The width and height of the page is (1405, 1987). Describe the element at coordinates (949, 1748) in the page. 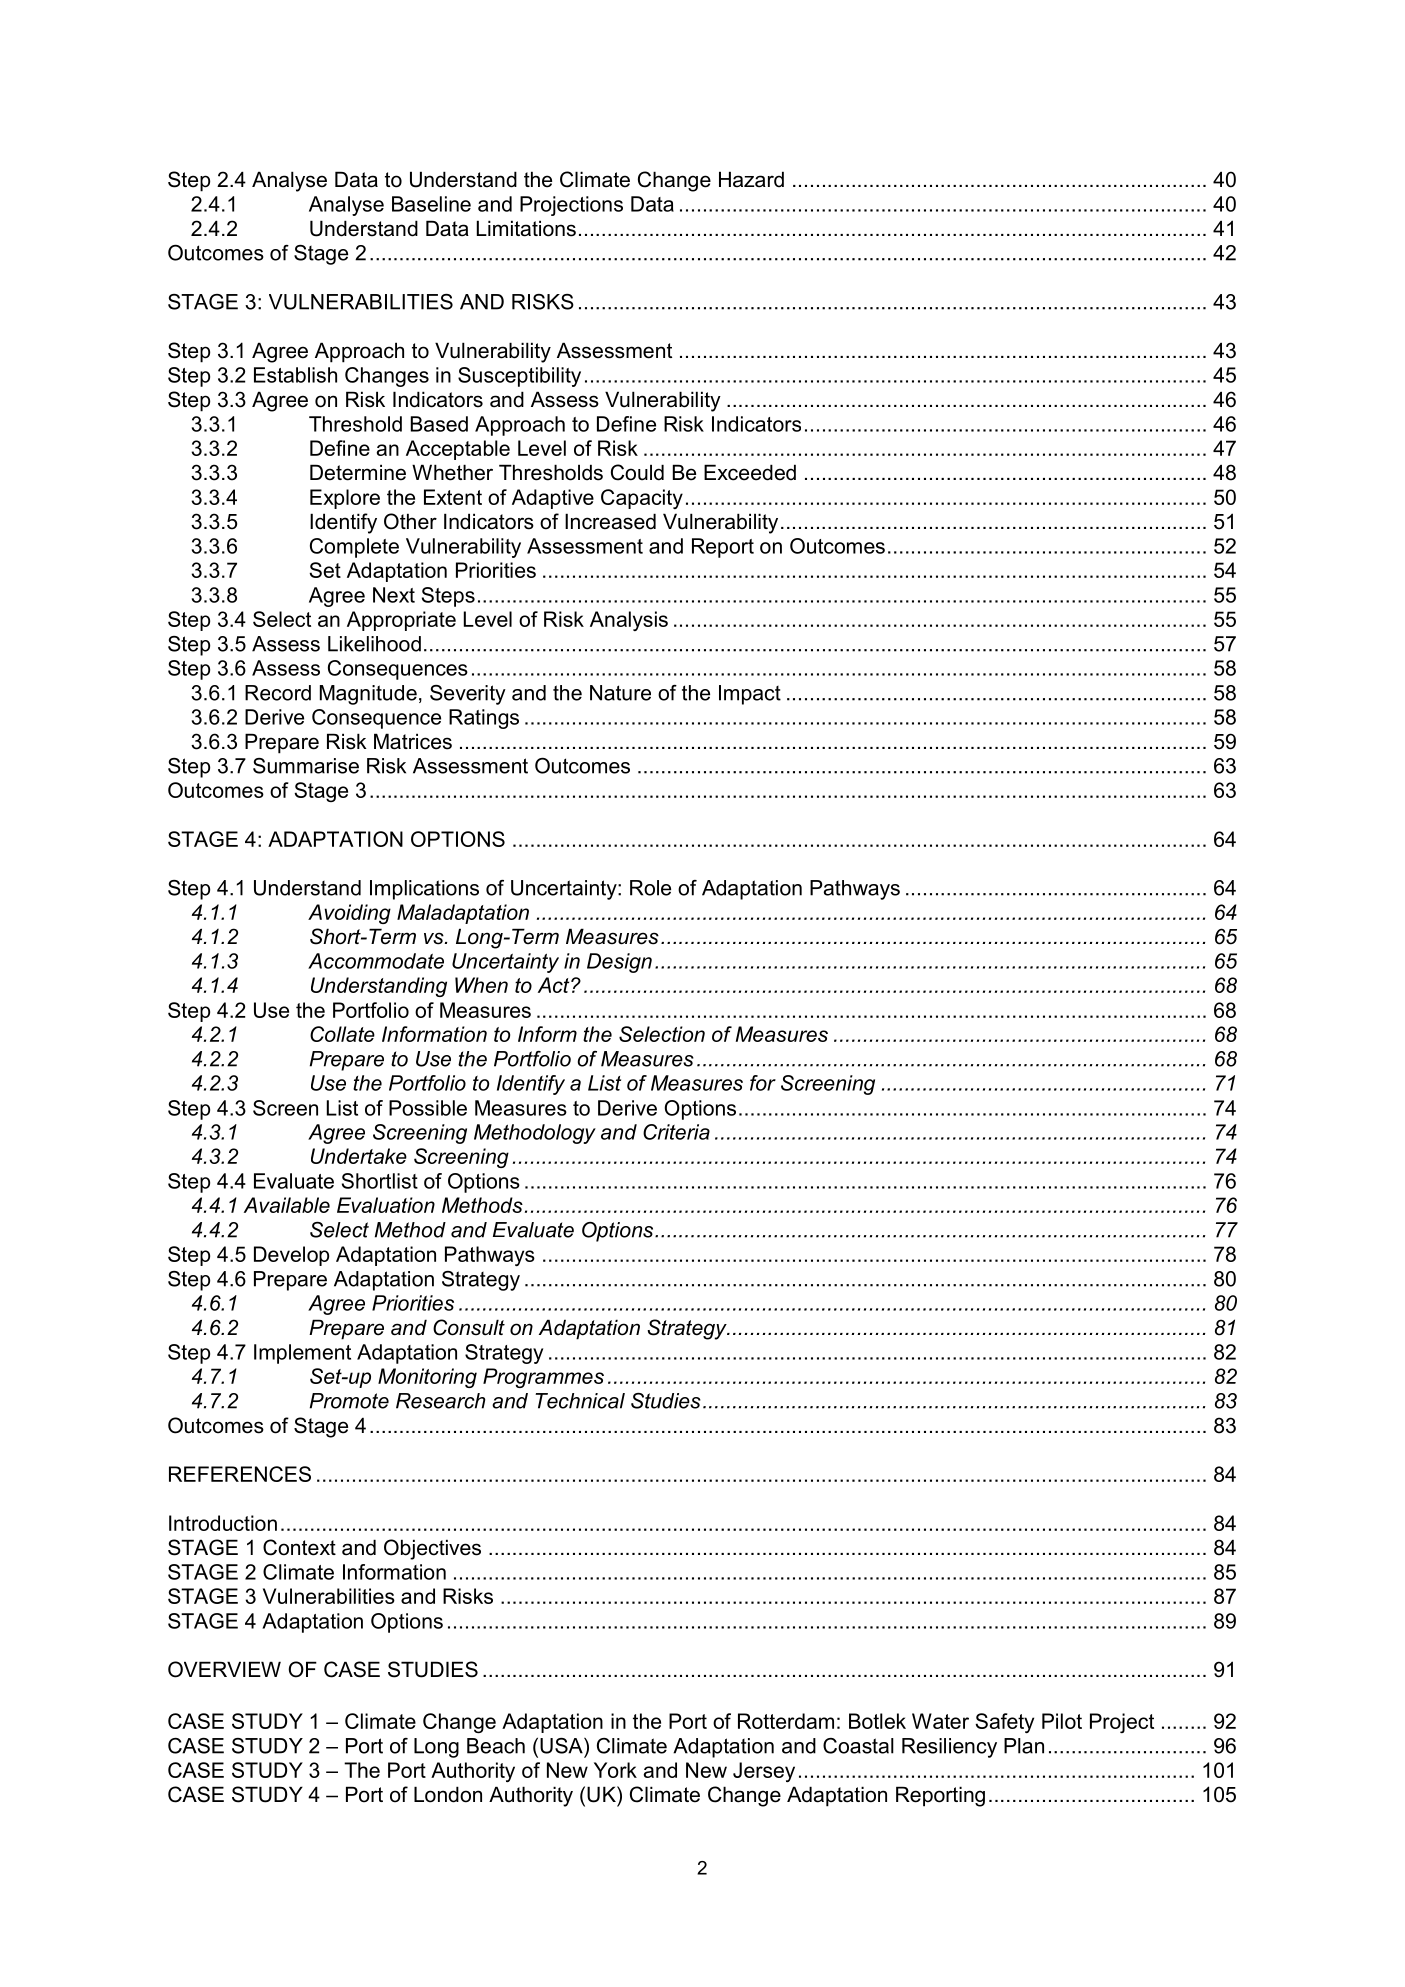

I see `Resiliency` at that location.
